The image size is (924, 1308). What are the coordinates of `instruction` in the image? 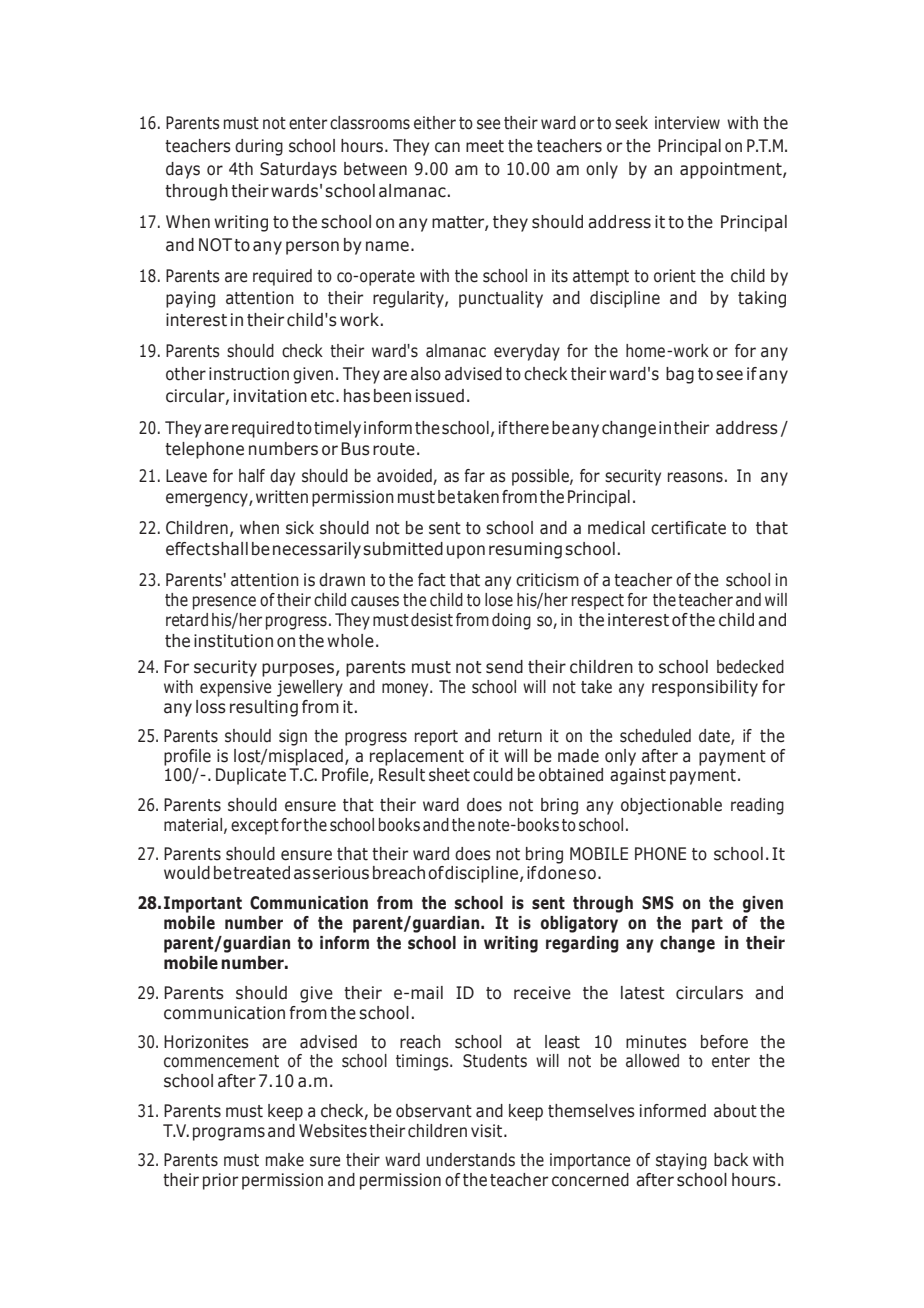 It's located at (249, 374).
